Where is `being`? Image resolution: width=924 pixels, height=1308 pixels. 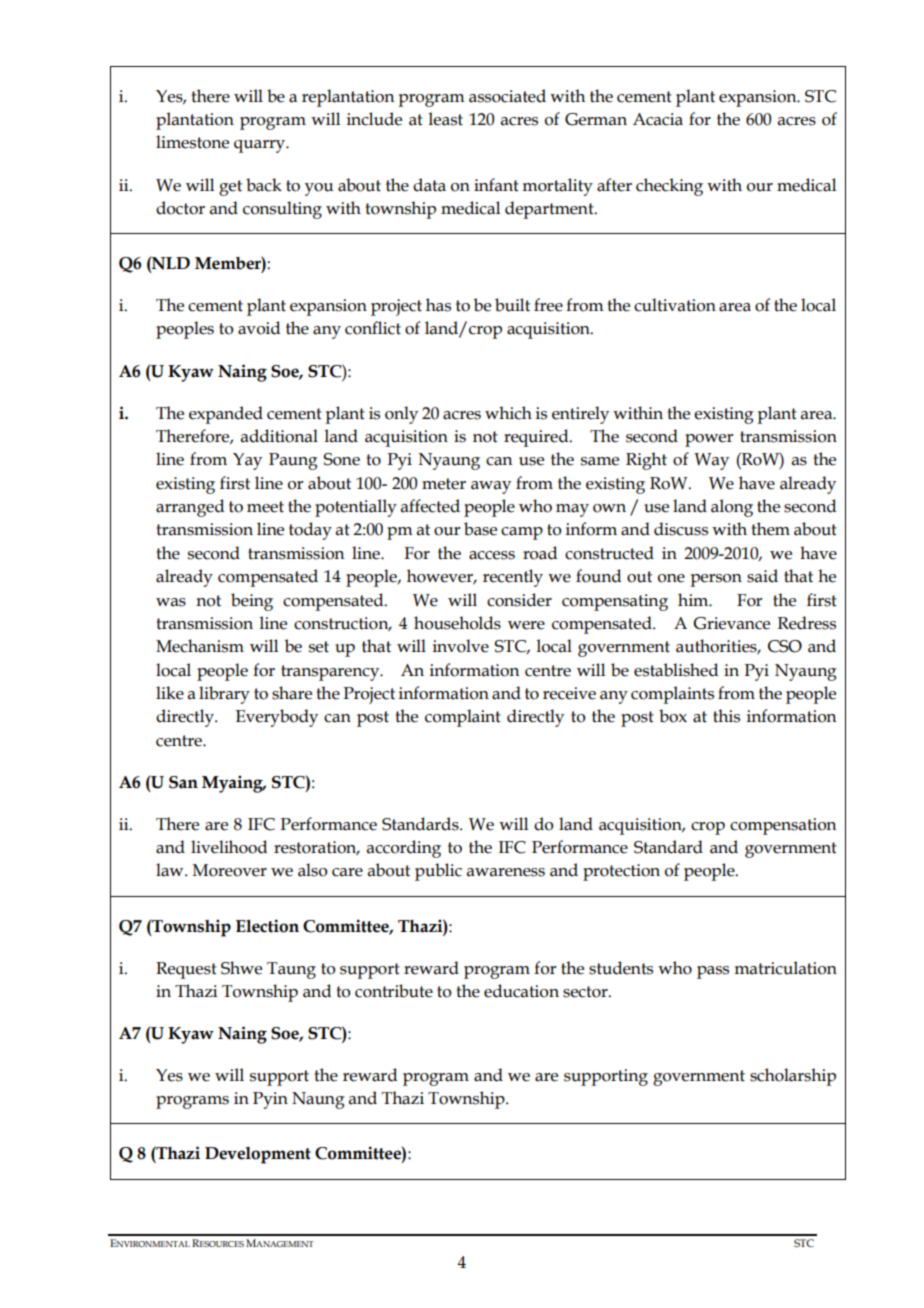
being is located at coordinates (252, 602).
